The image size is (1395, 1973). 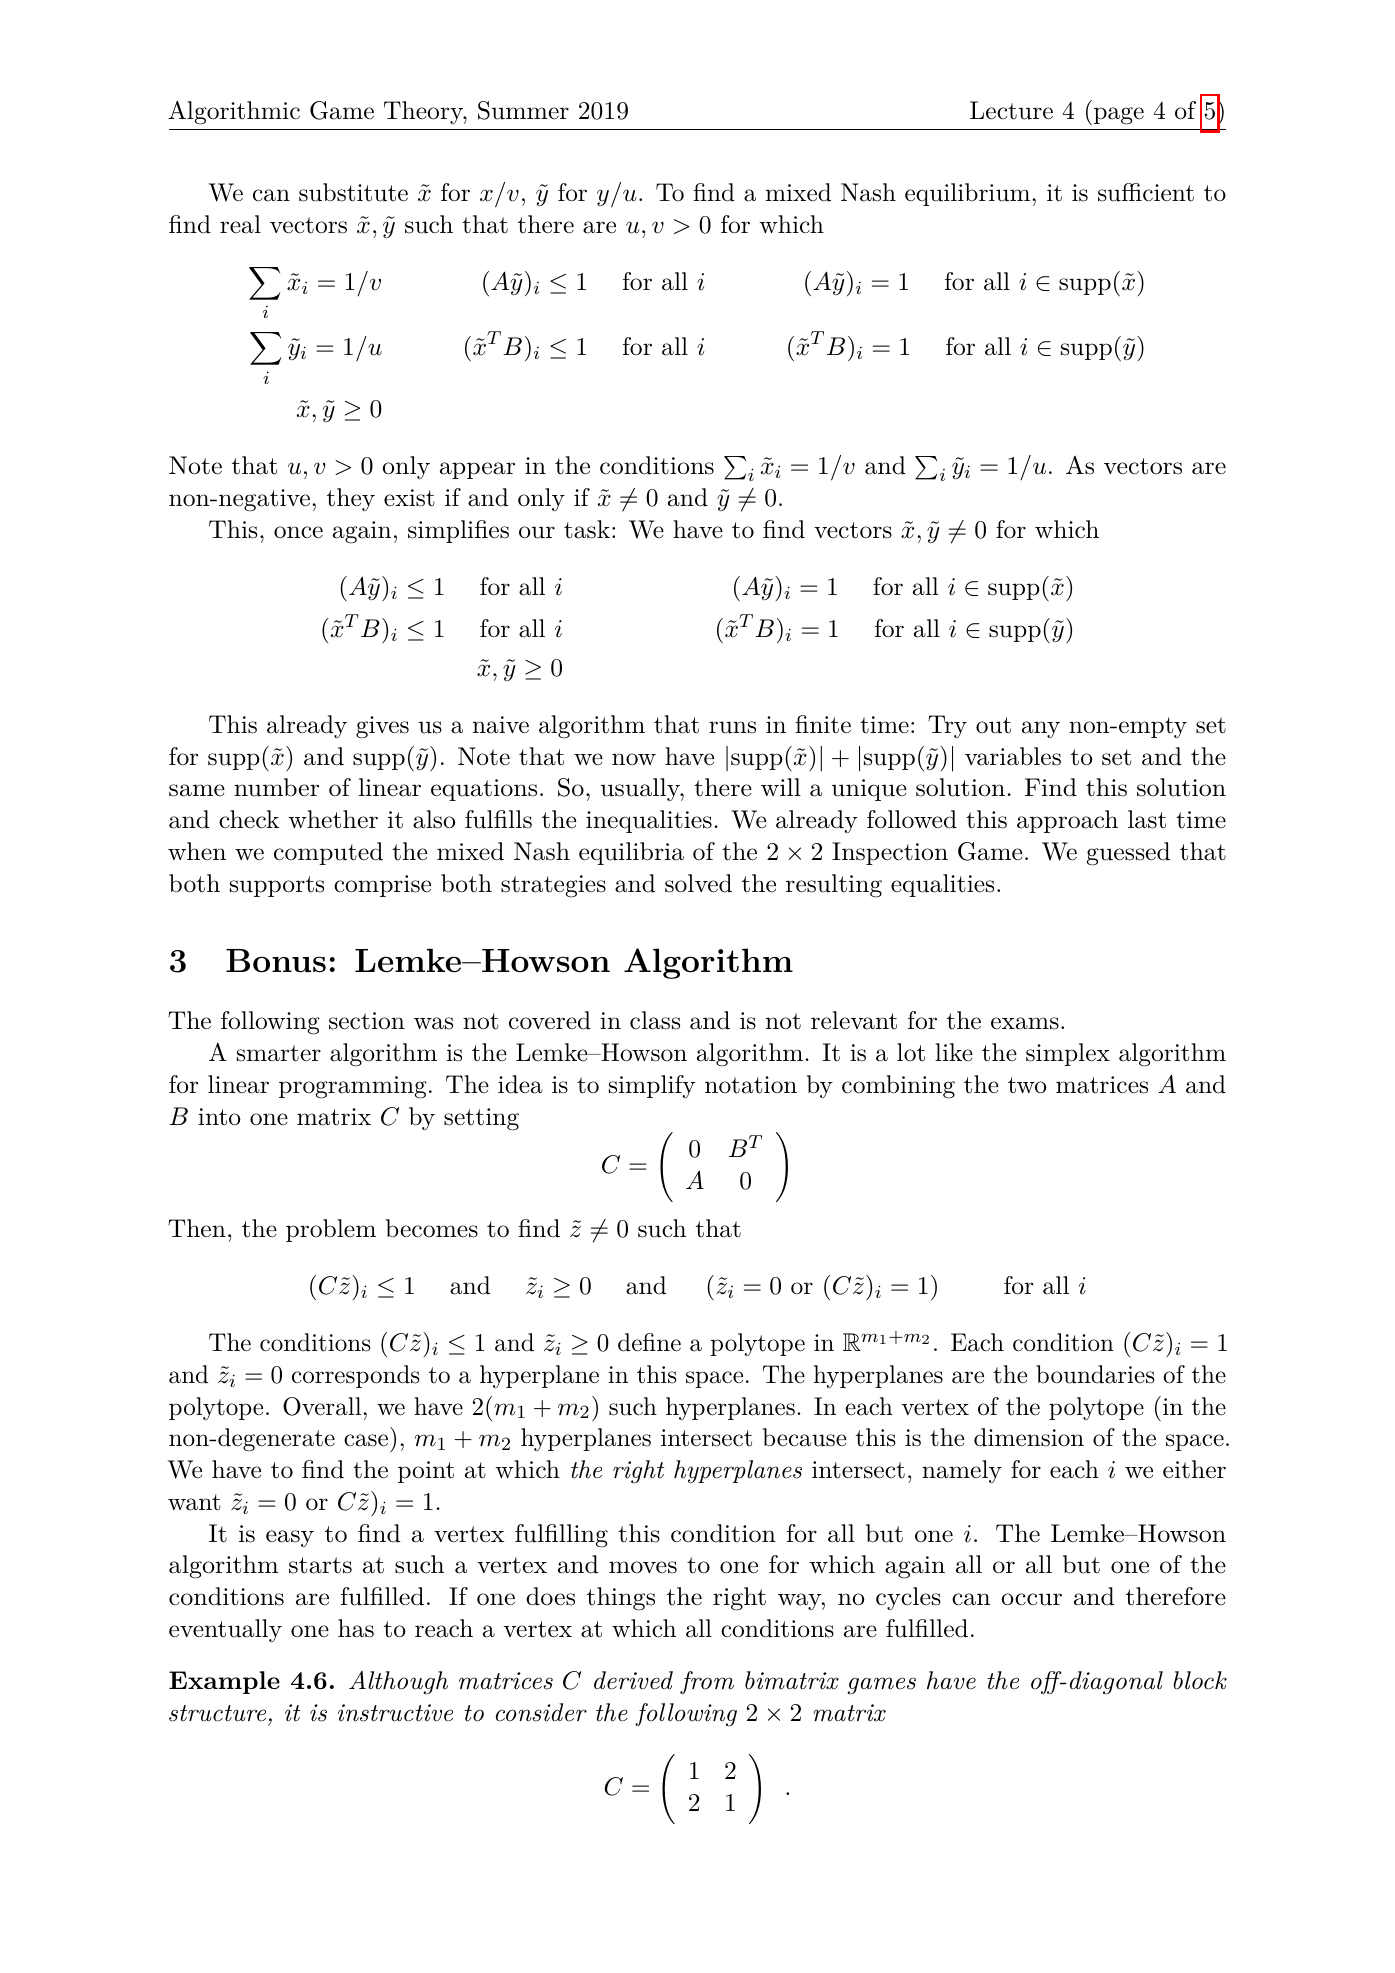 I want to click on any, so click(x=1041, y=729).
